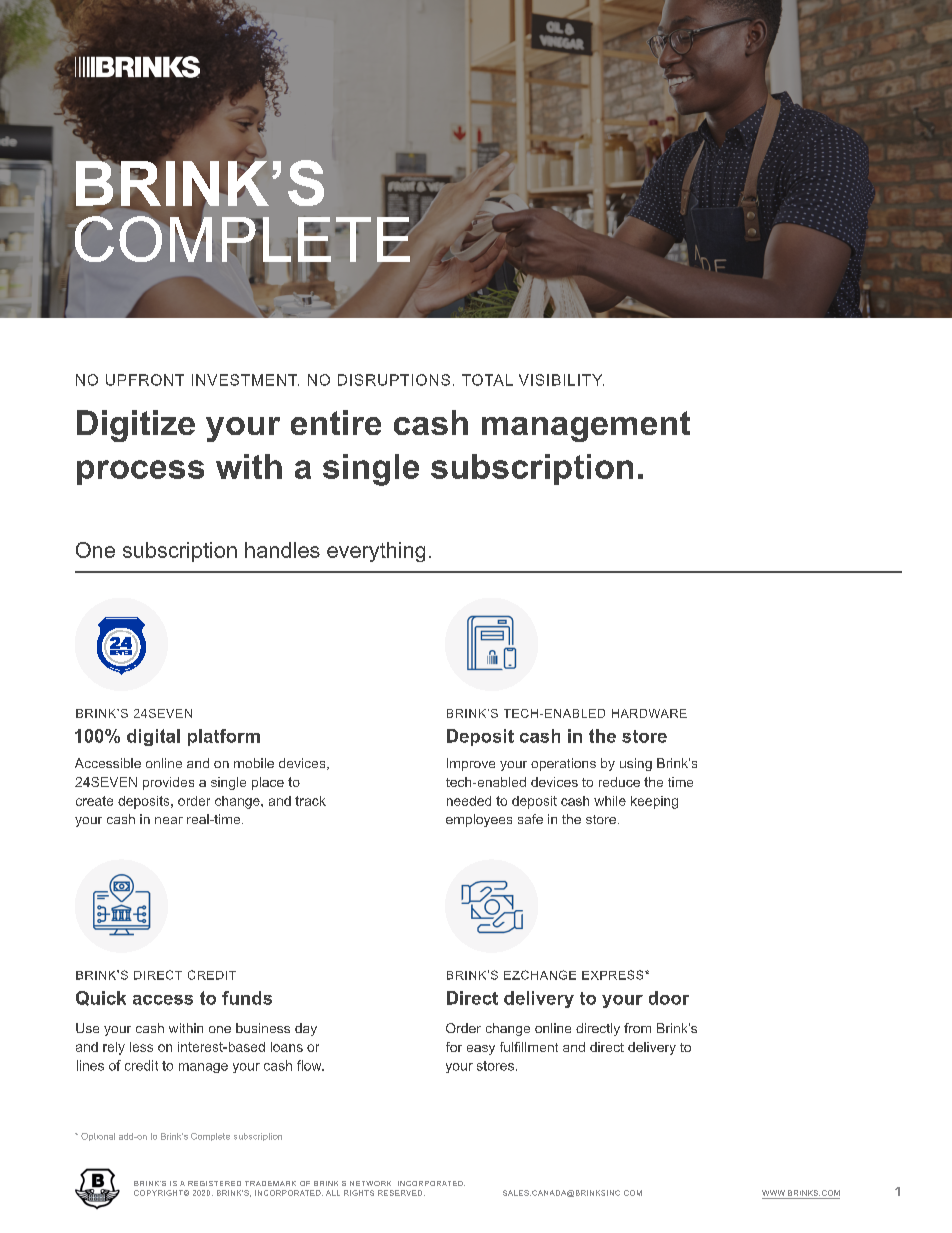 The image size is (952, 1233). Describe the element at coordinates (306, 1029) in the page. I see `day` at that location.
